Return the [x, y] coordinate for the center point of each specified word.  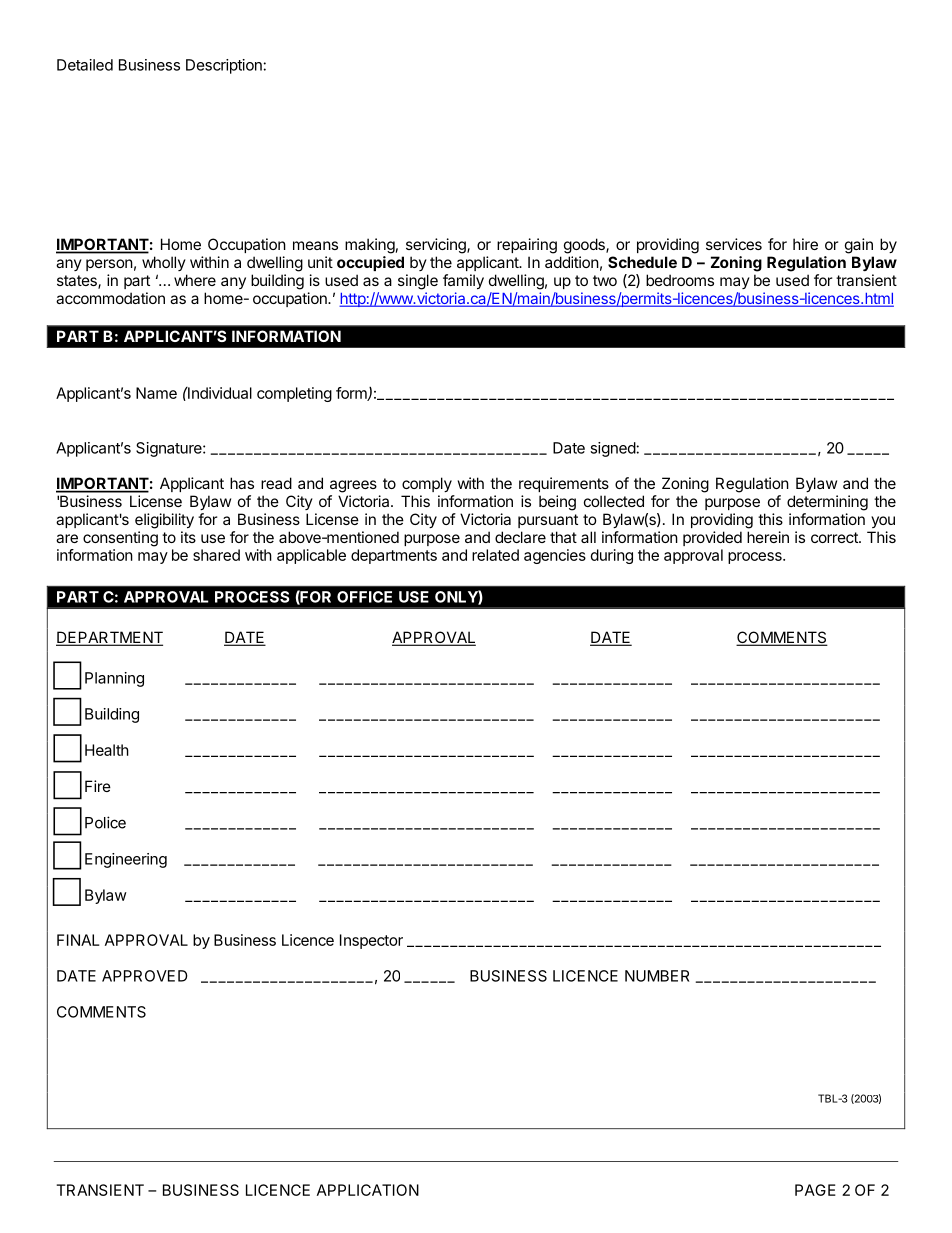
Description [224, 66]
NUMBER [657, 976]
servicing [437, 246]
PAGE [815, 1190]
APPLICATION [368, 1190]
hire [805, 244]
